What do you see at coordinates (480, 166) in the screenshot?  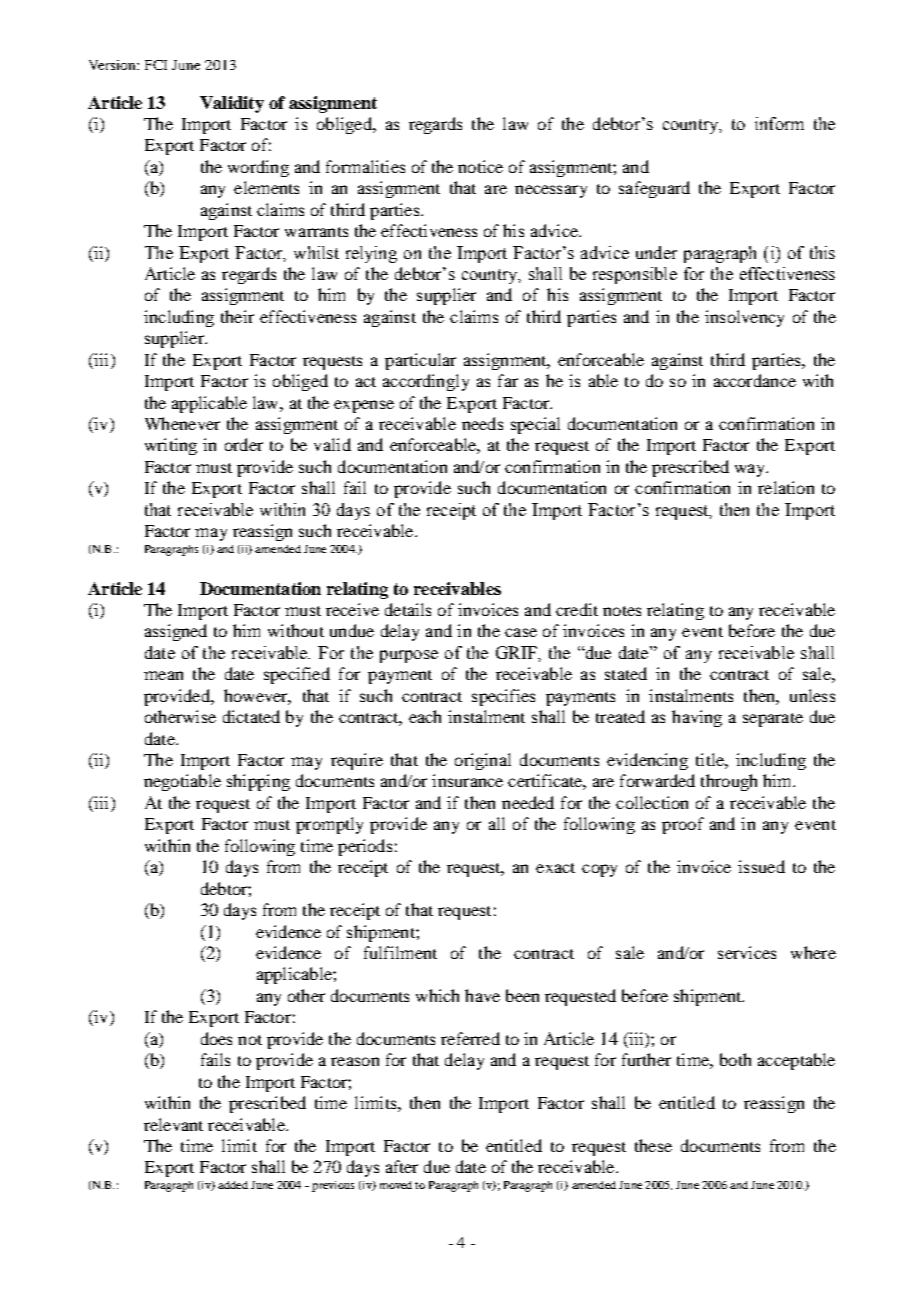 I see `notice` at bounding box center [480, 166].
